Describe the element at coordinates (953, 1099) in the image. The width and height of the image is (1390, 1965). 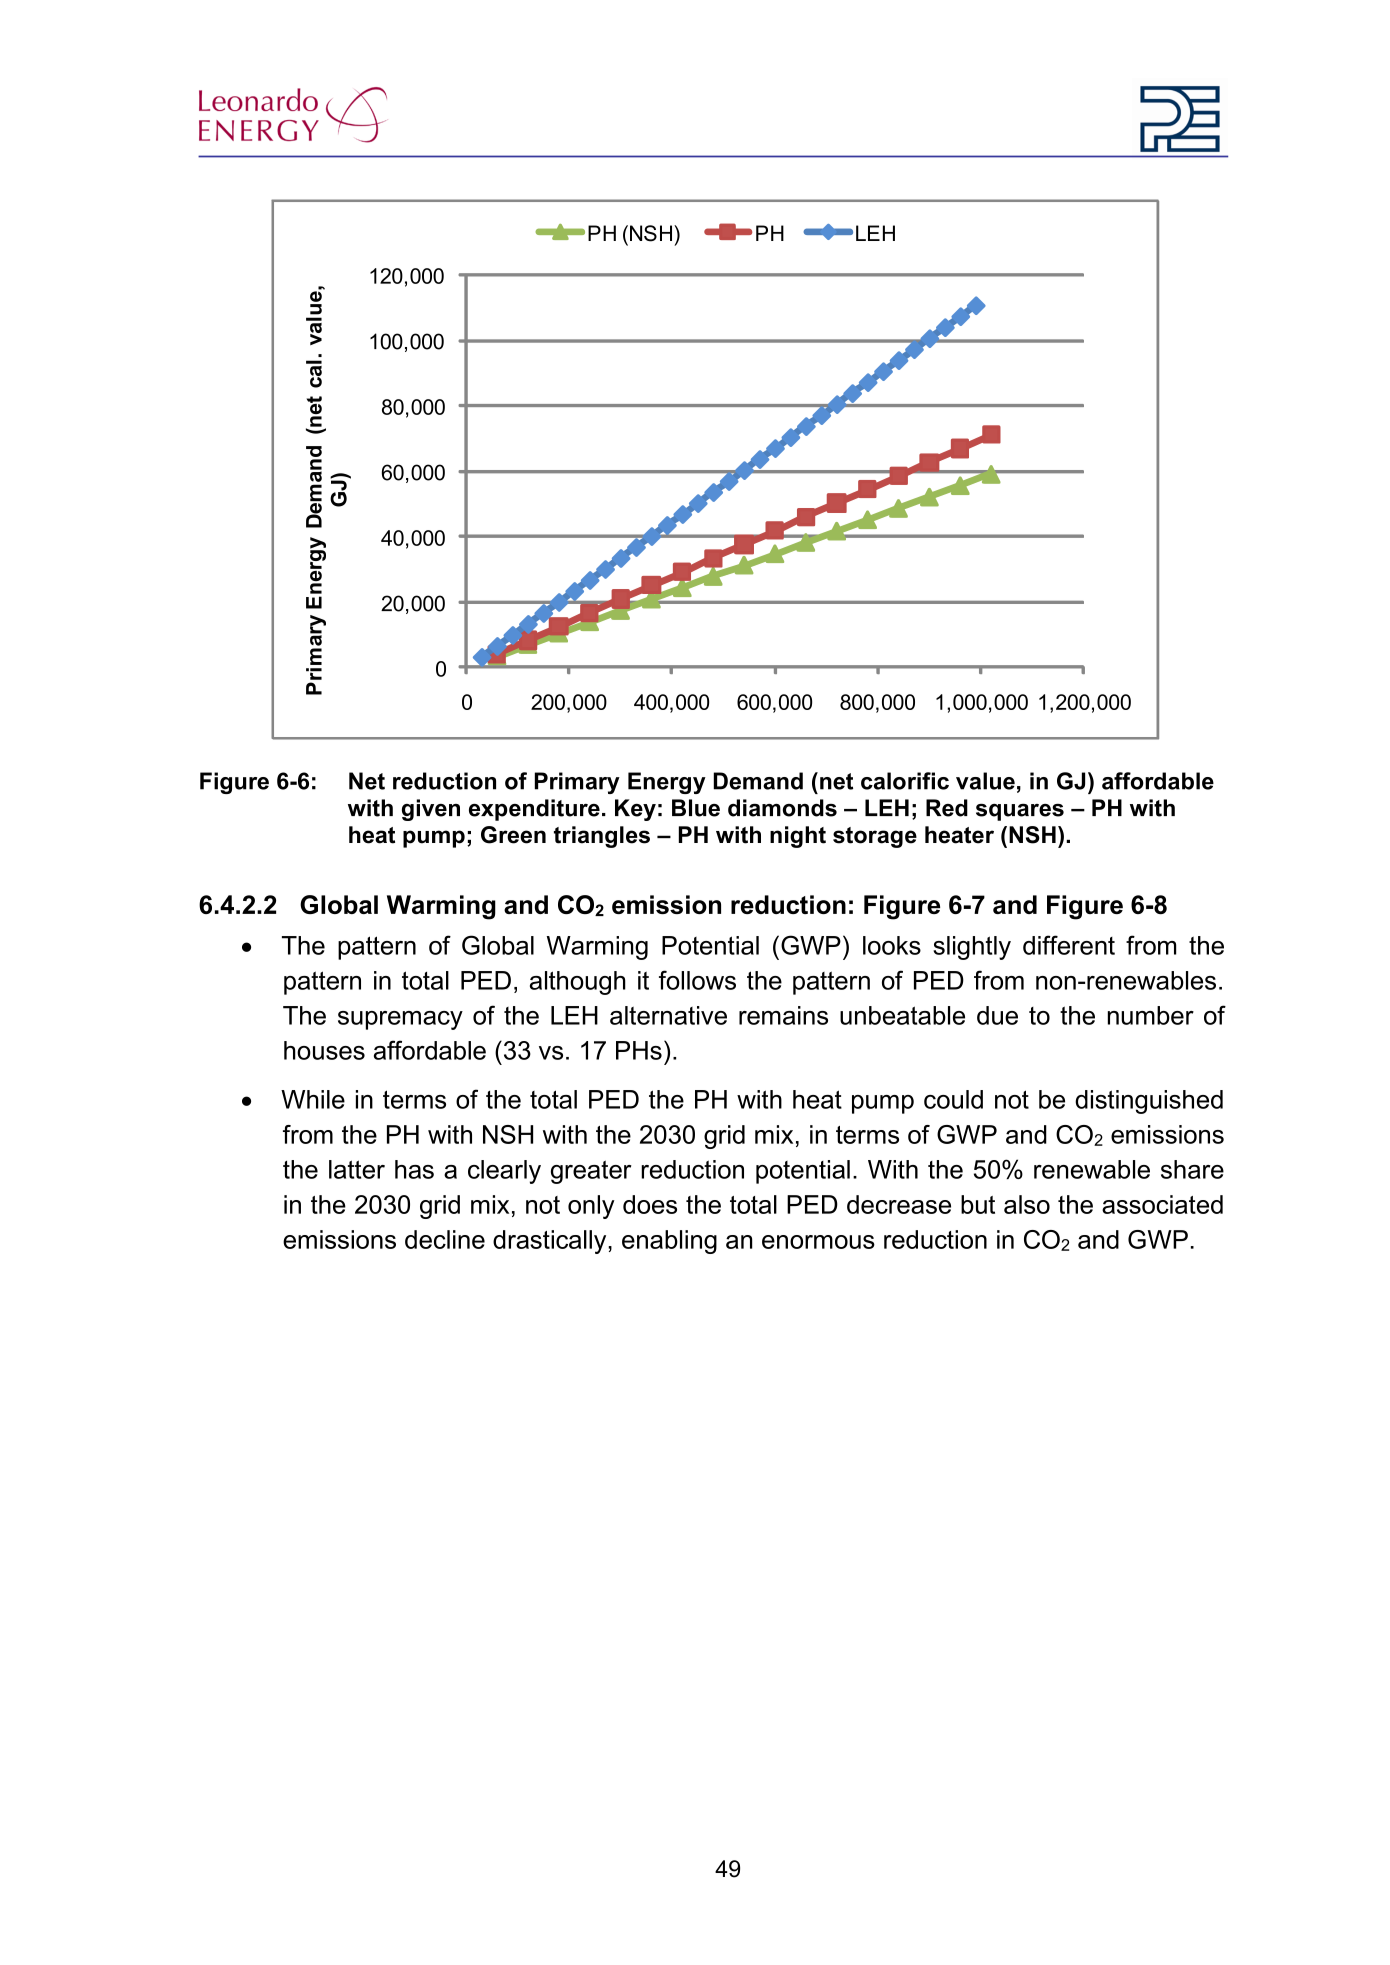
I see `could` at that location.
